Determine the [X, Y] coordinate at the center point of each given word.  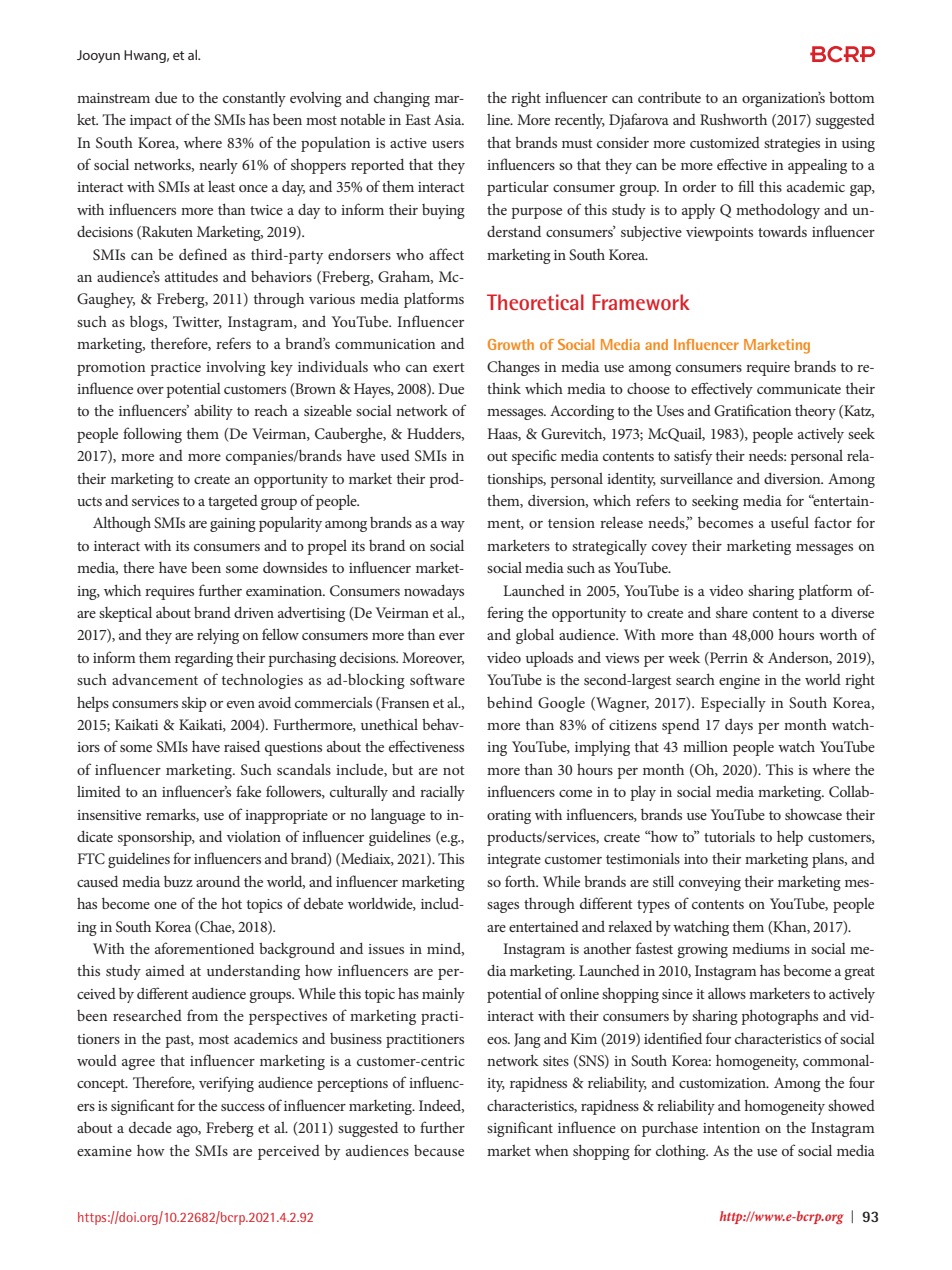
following [152, 435]
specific [534, 457]
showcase [813, 814]
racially [442, 793]
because [439, 1150]
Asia [449, 119]
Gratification [752, 410]
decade [150, 1127]
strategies [792, 145]
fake [248, 791]
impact [151, 122]
